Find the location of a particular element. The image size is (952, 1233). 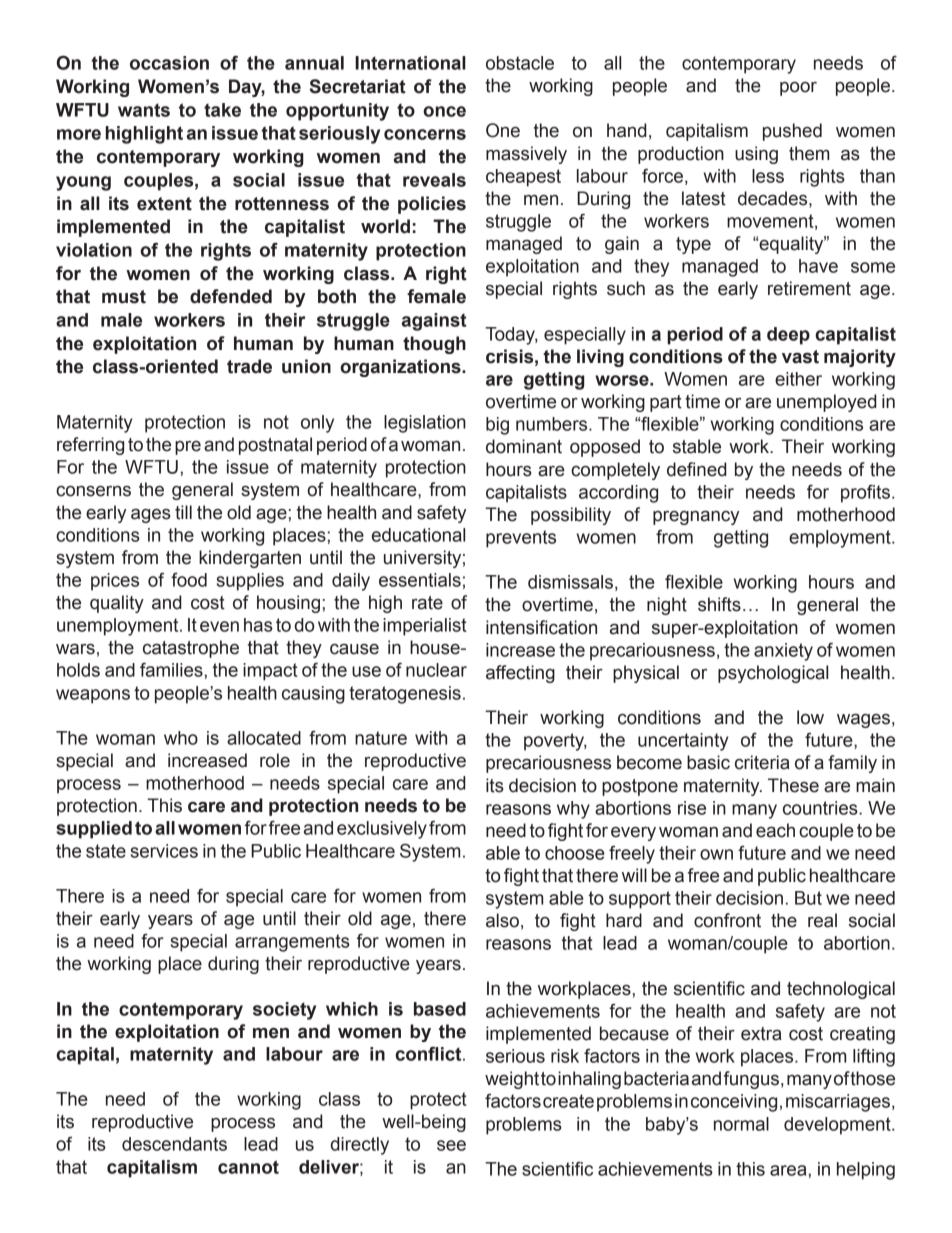

rate is located at coordinates (427, 603).
